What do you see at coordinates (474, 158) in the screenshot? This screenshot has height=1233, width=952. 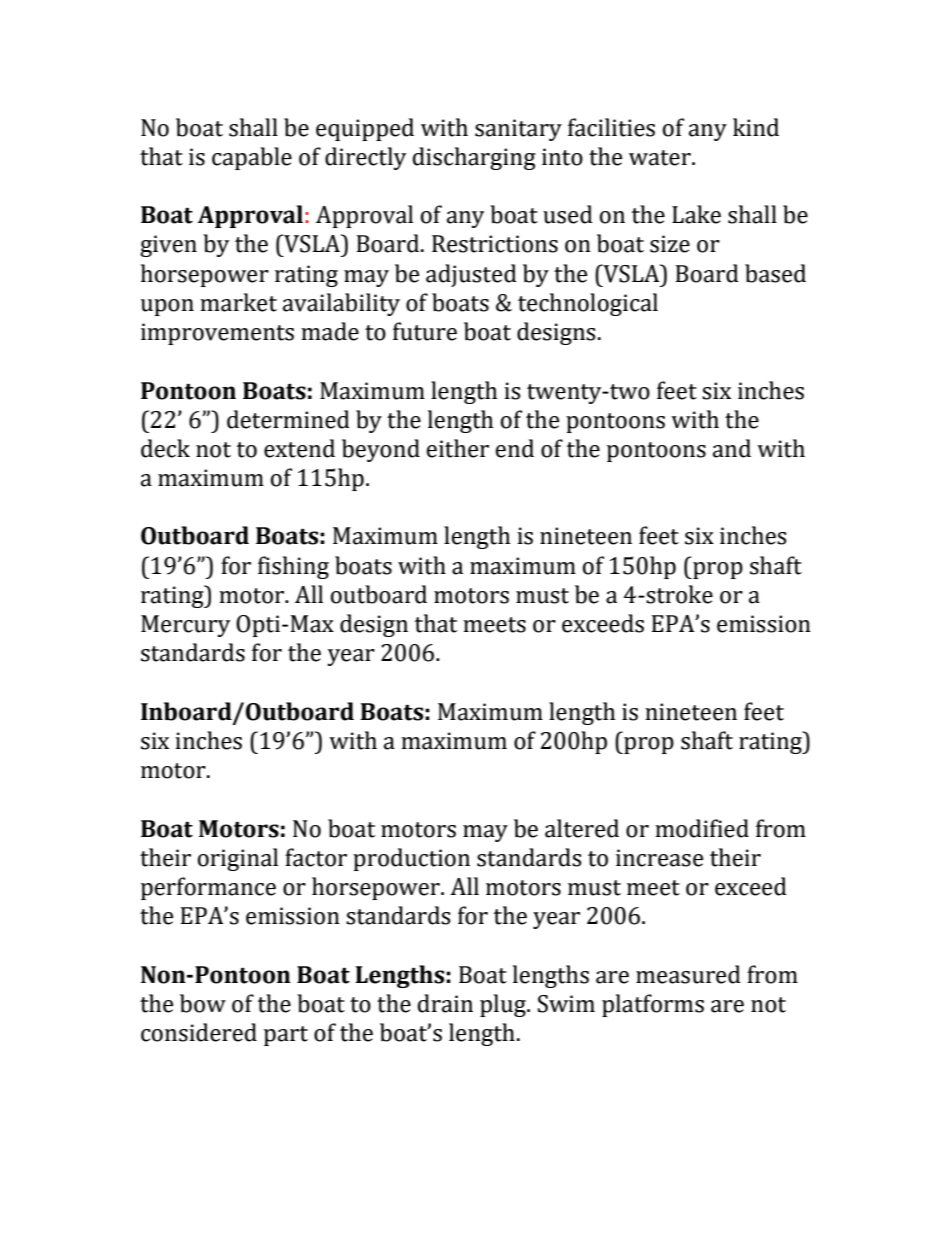 I see `discharging` at bounding box center [474, 158].
